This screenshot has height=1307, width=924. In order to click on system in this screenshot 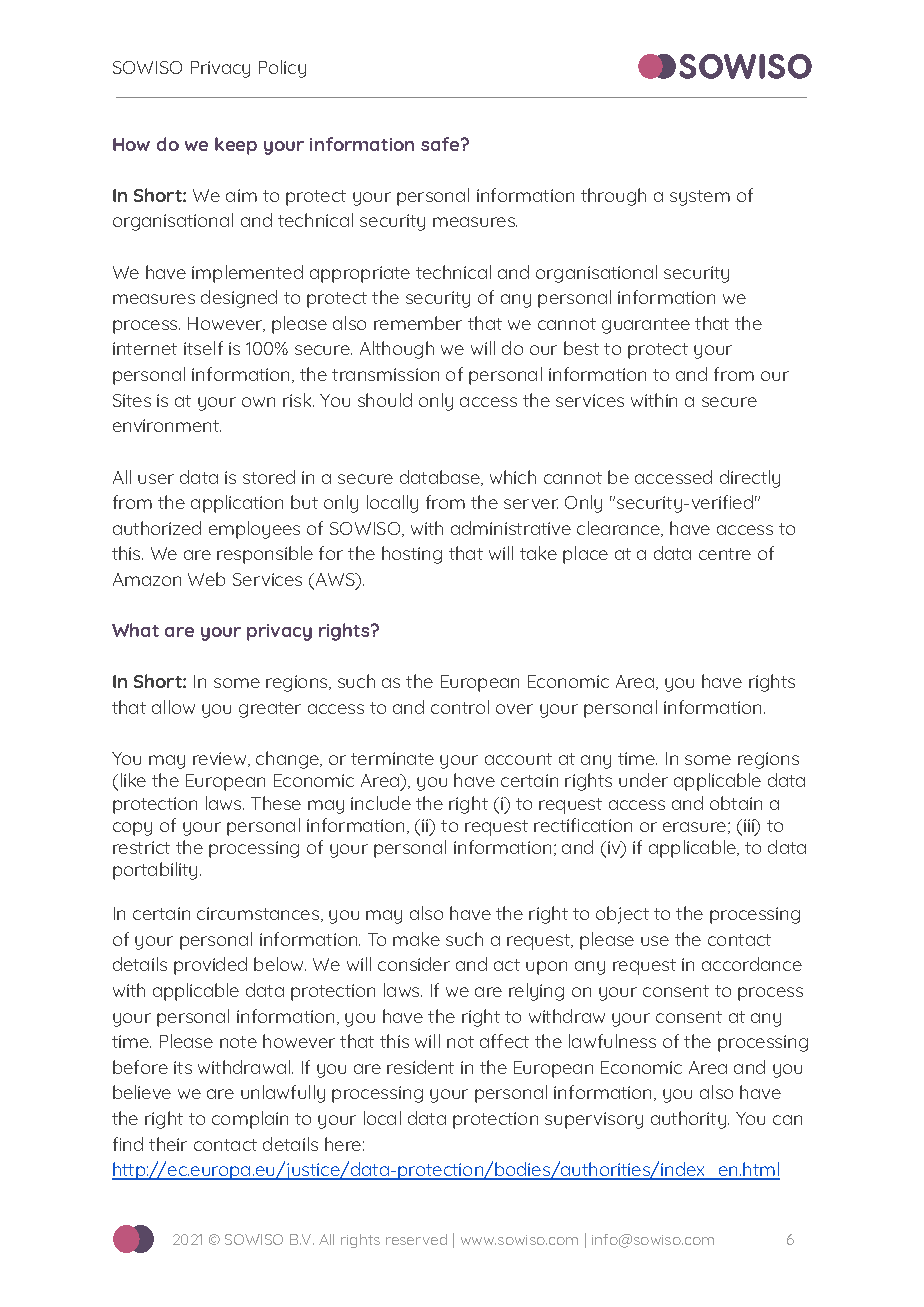, I will do `click(700, 198)`.
